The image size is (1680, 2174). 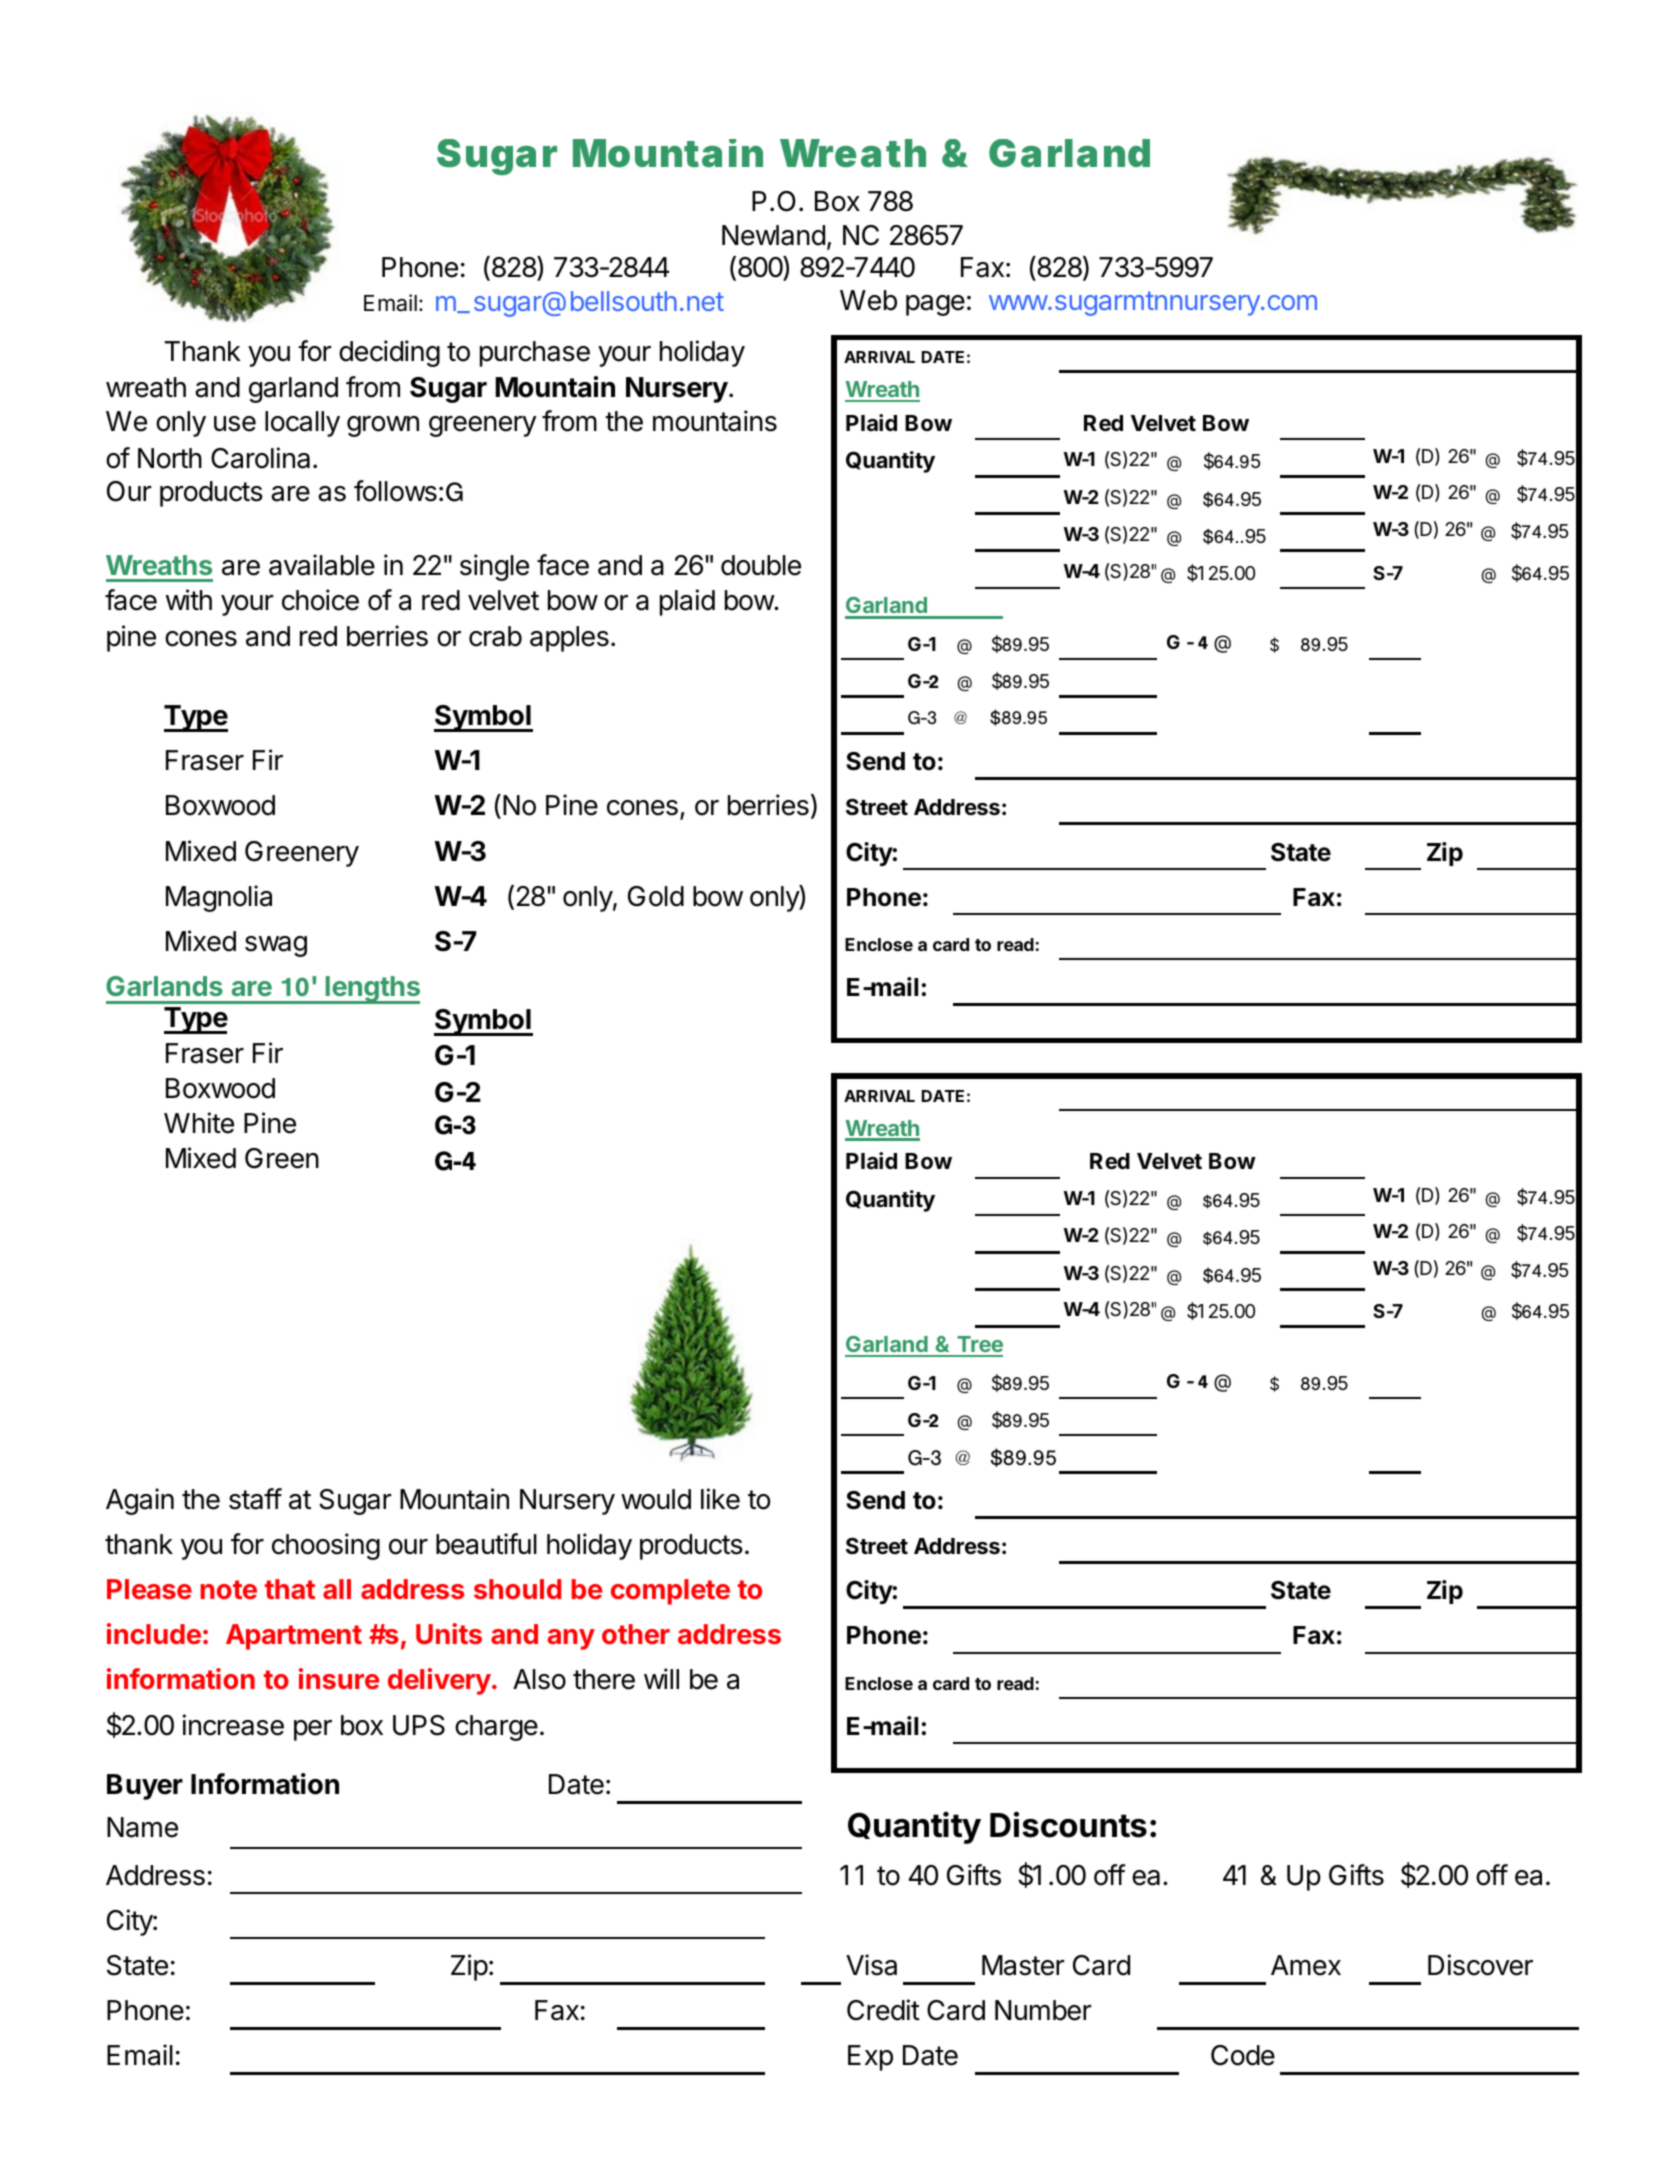 What do you see at coordinates (219, 898) in the screenshot?
I see `Magnolia` at bounding box center [219, 898].
